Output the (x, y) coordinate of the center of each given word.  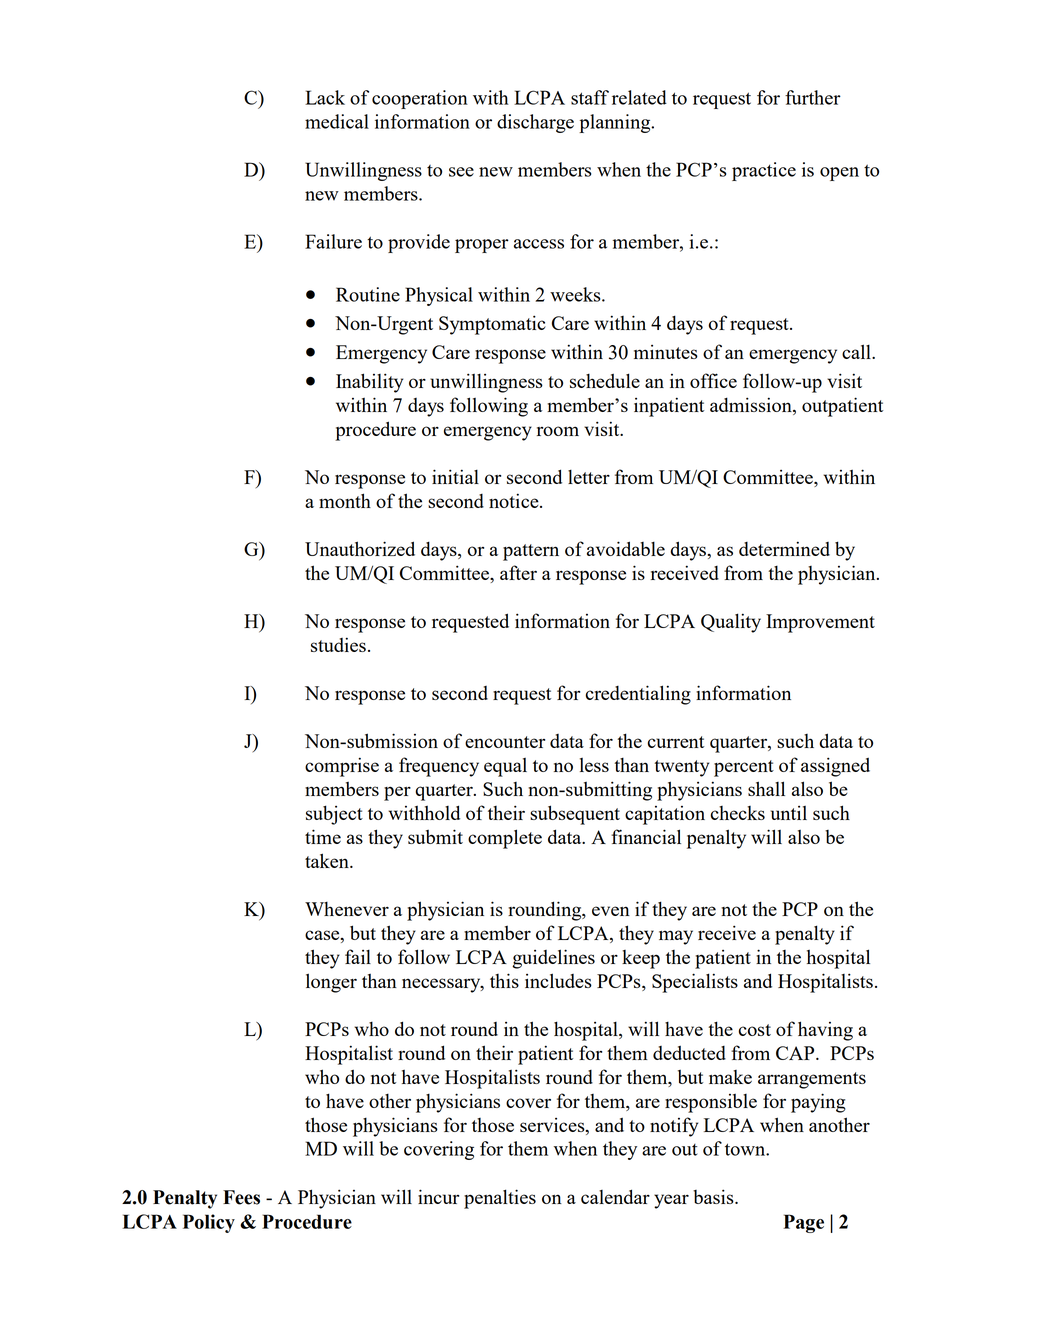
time (323, 836)
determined (784, 548)
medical (337, 121)
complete (505, 839)
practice (764, 171)
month (345, 500)
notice (515, 500)
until (789, 813)
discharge (535, 123)
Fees (241, 1197)
